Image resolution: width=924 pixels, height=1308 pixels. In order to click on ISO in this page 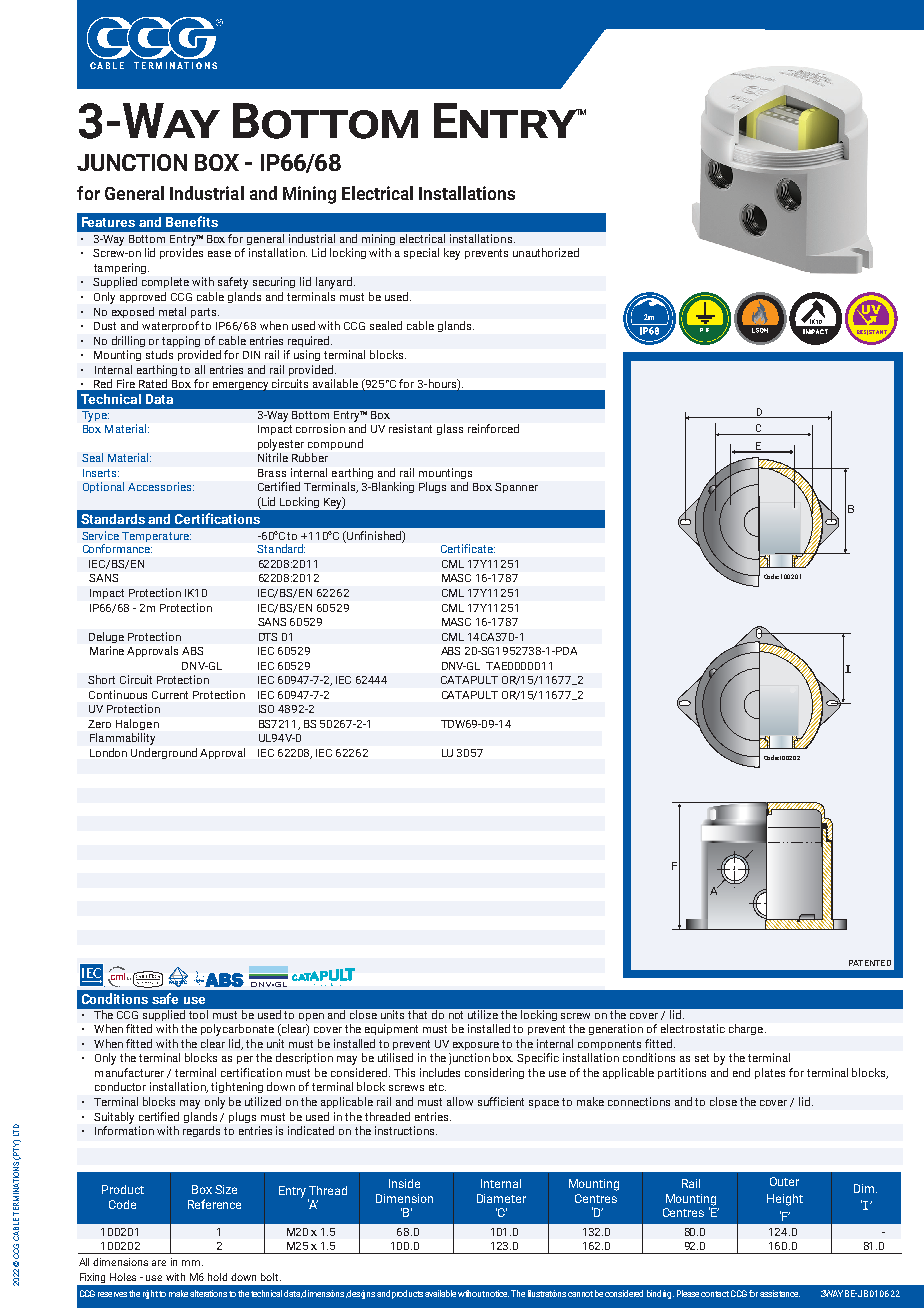, I will do `click(266, 709)`.
